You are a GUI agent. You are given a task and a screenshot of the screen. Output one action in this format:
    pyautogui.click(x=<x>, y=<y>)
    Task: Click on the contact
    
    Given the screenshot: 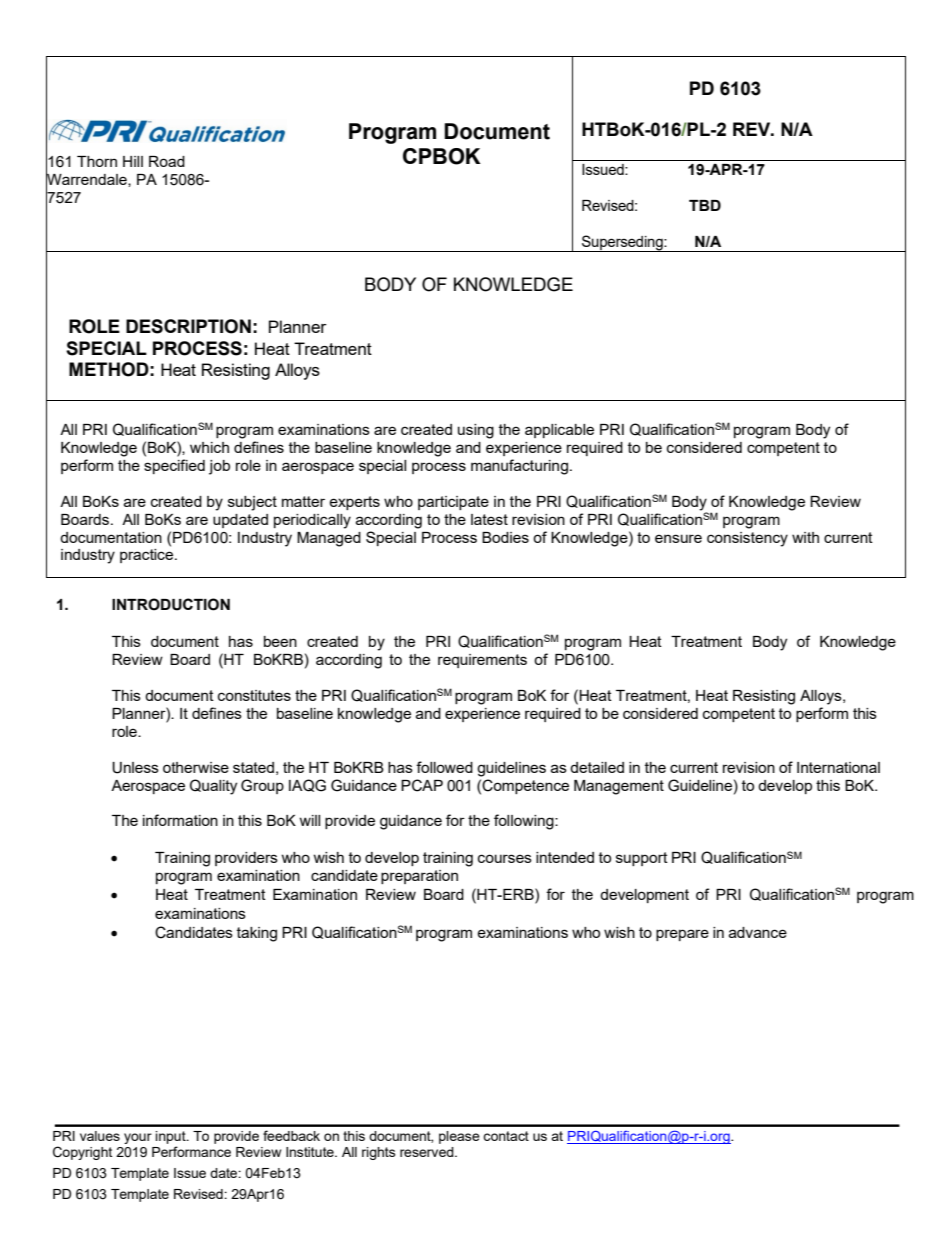 What is the action you would take?
    pyautogui.click(x=506, y=1136)
